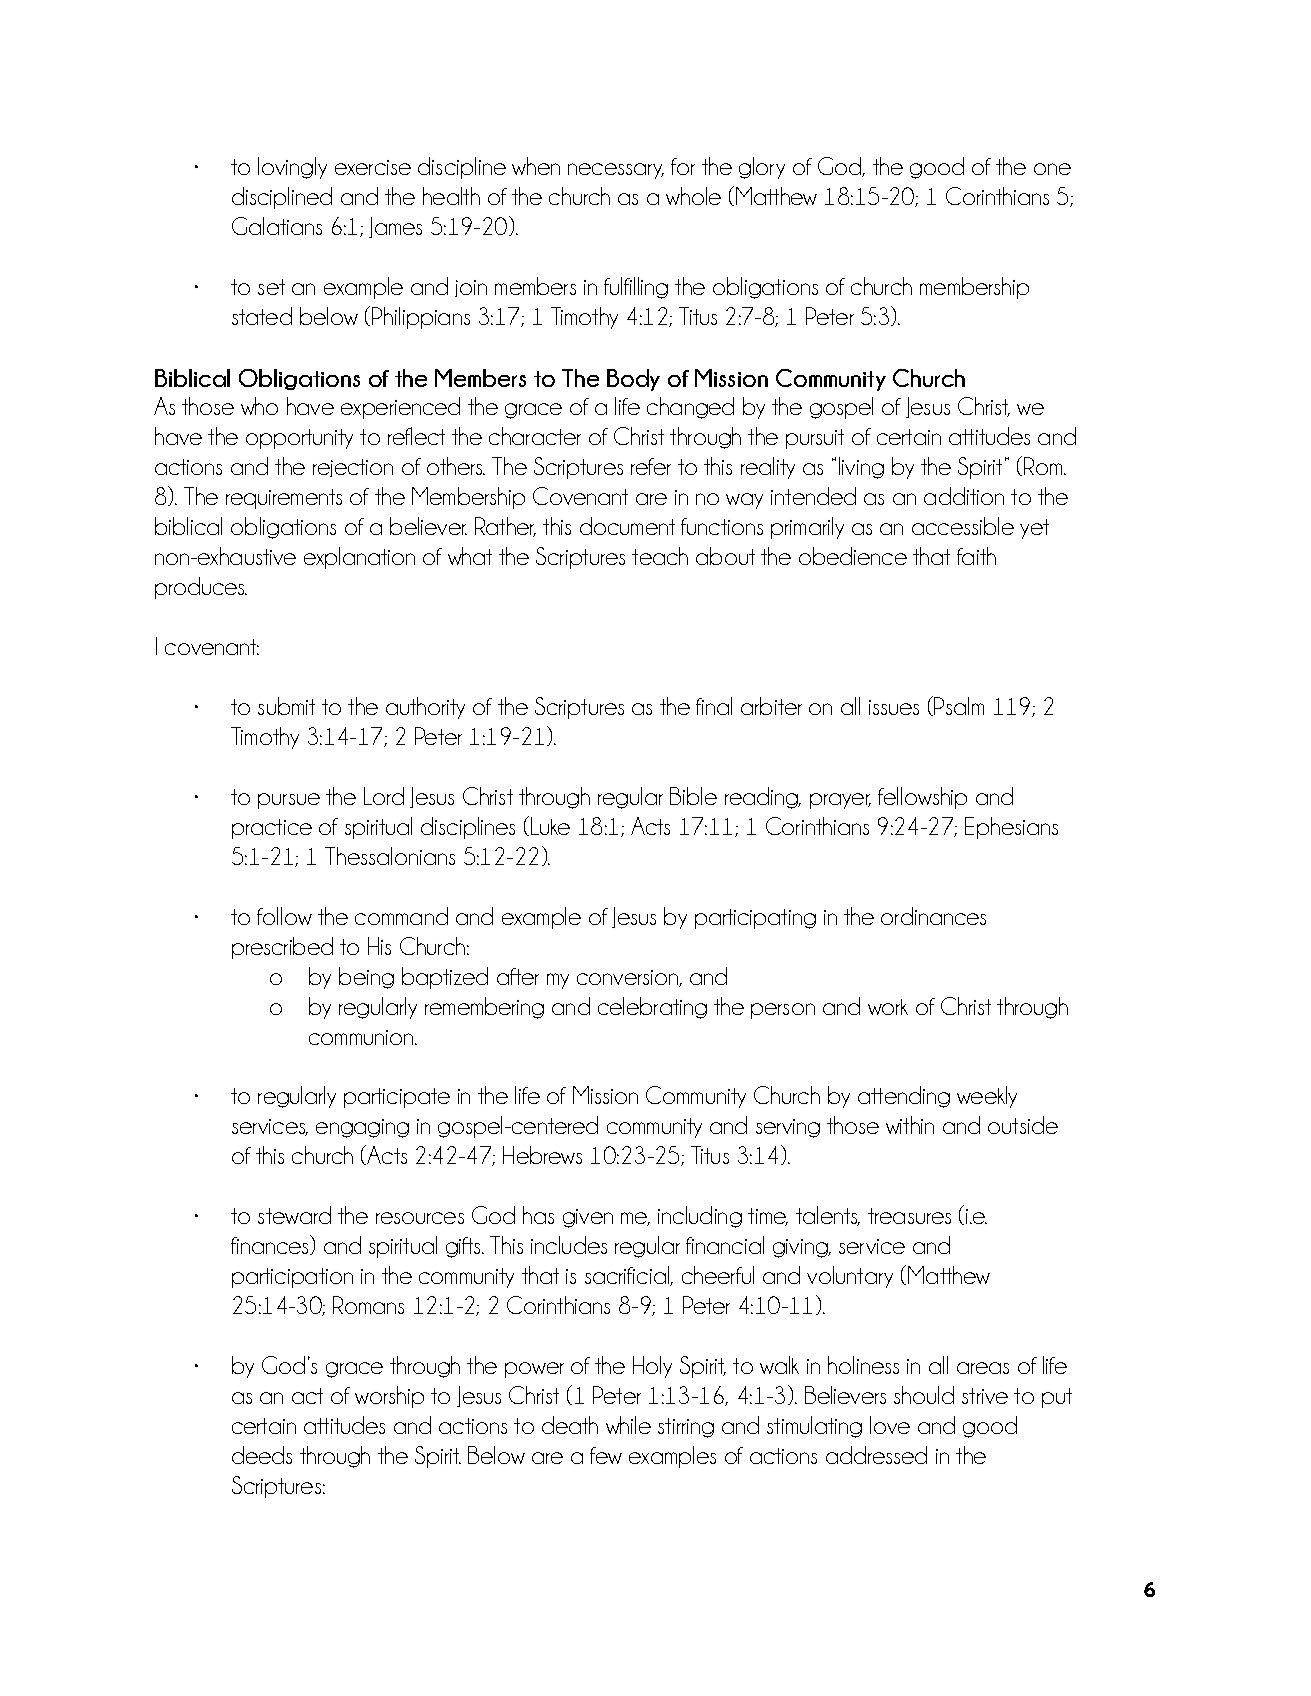 The height and width of the screenshot is (1696, 1311). What do you see at coordinates (964, 496) in the screenshot?
I see `addition` at bounding box center [964, 496].
